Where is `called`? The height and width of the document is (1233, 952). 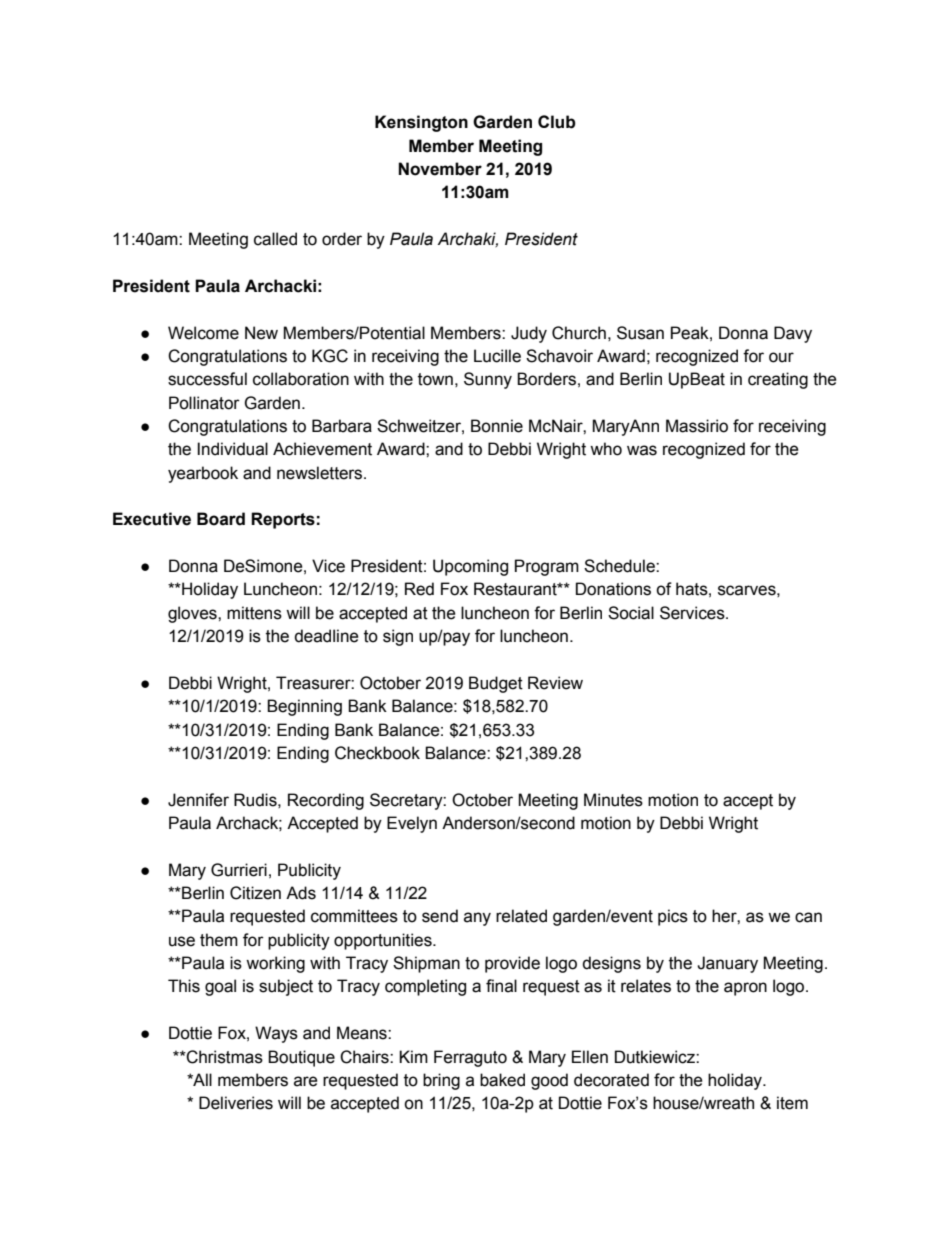
called is located at coordinates (275, 239).
